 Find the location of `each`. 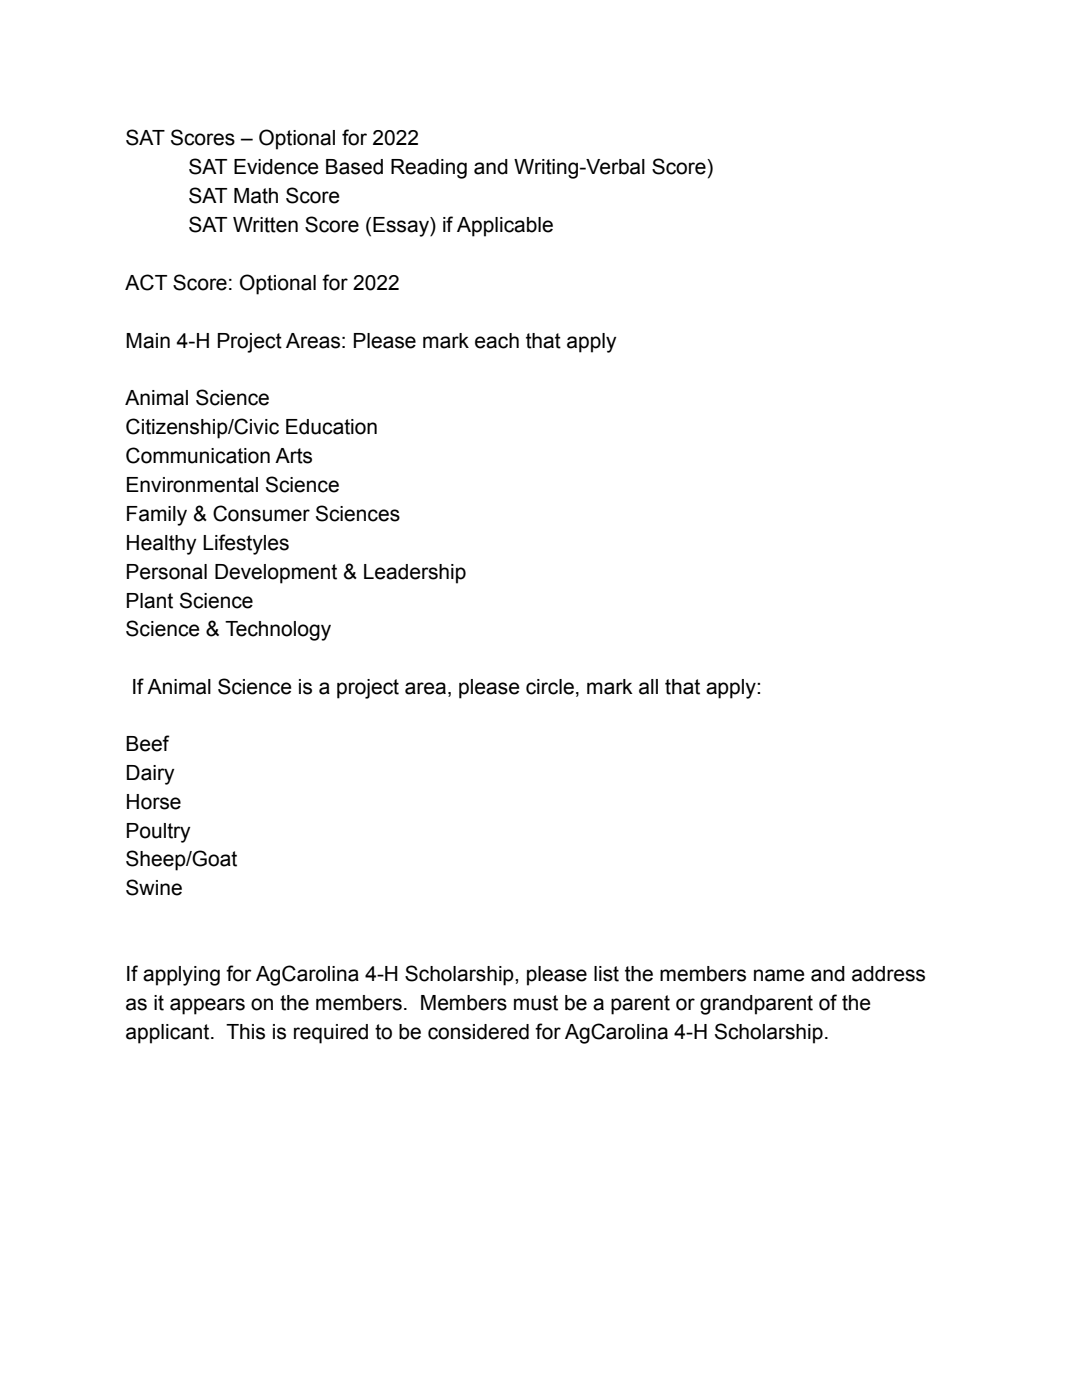

each is located at coordinates (497, 341).
